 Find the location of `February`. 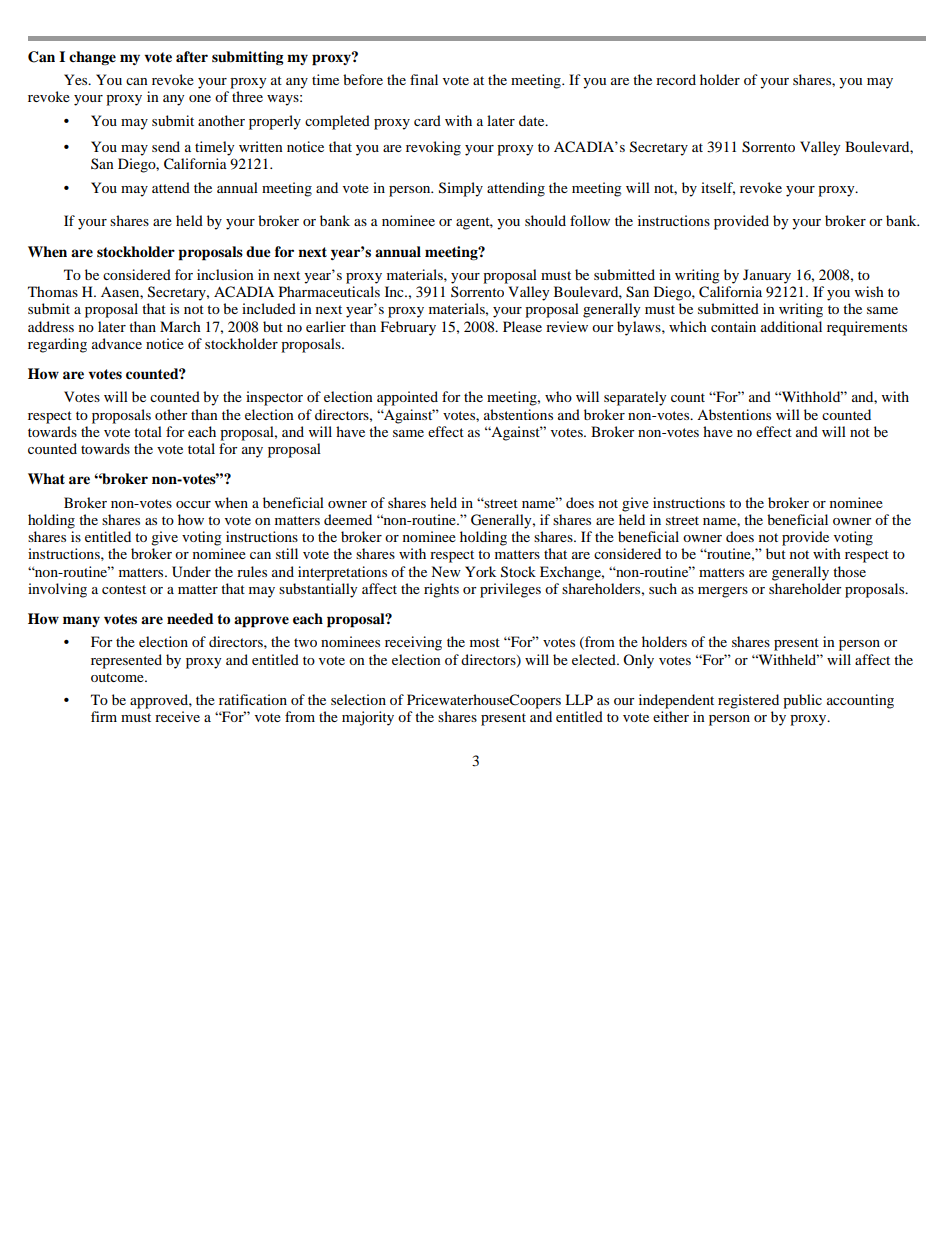

February is located at coordinates (408, 328).
